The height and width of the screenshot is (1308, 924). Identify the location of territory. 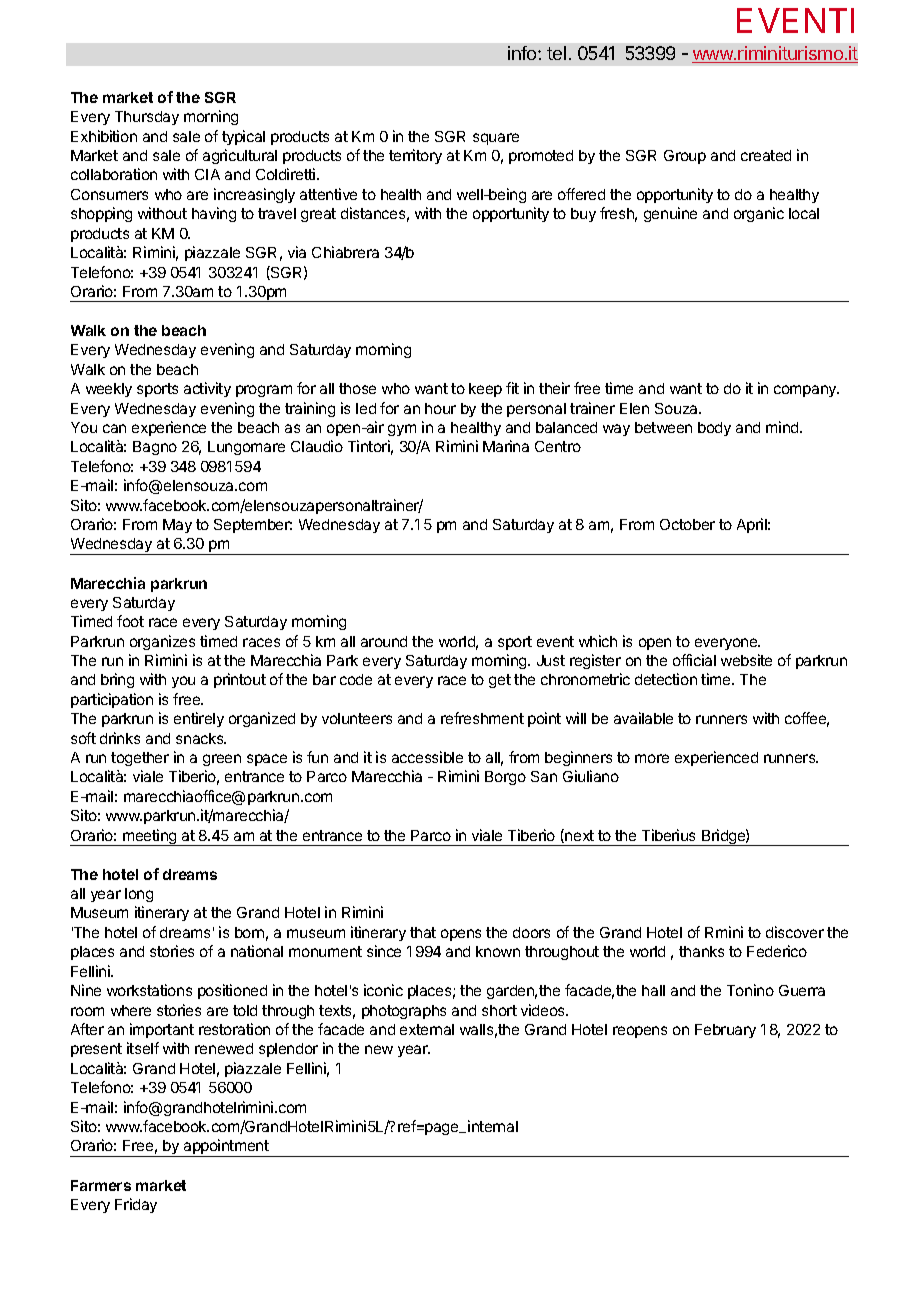
(415, 156).
